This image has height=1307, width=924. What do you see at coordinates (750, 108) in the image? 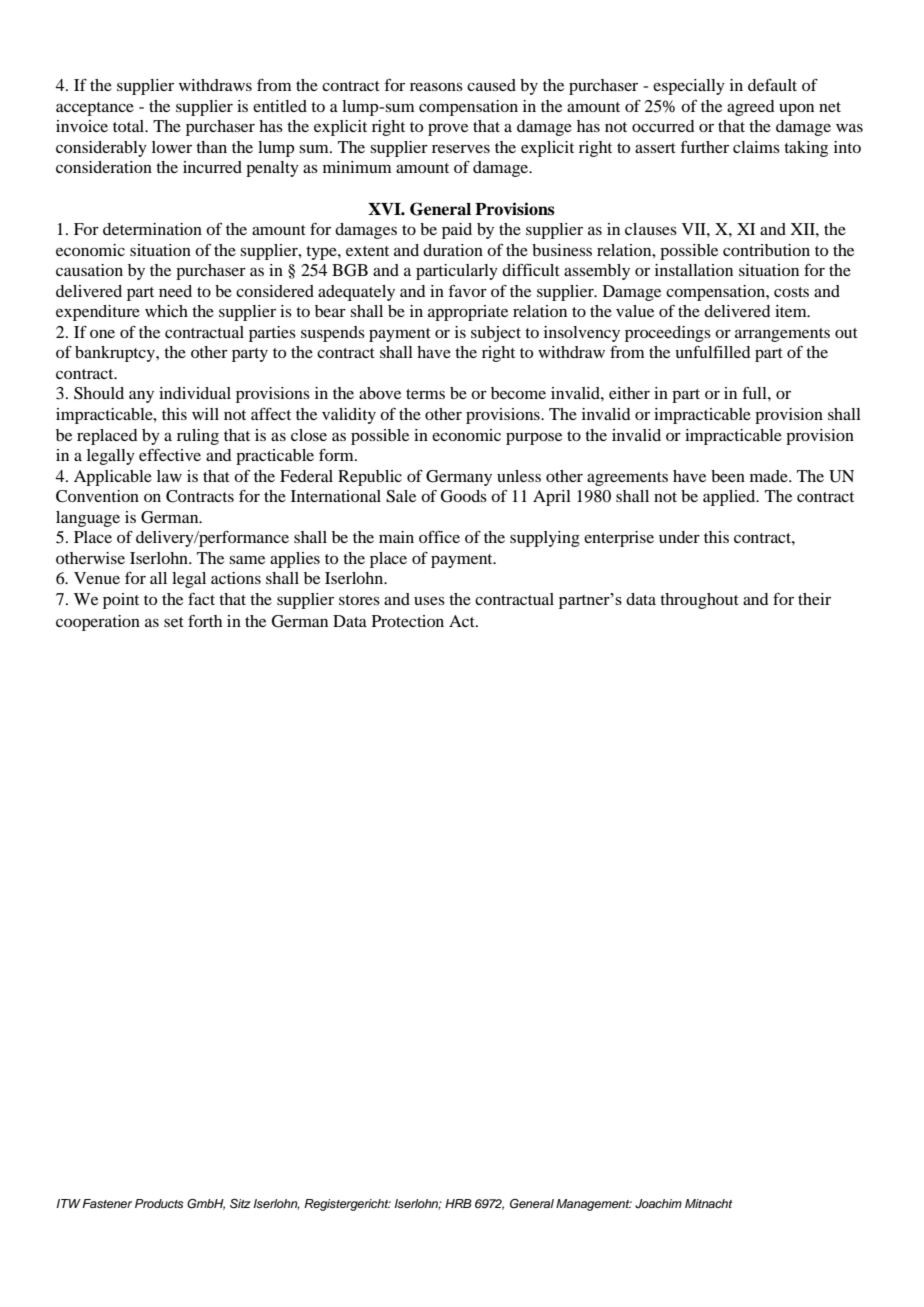
I see `agreed` at bounding box center [750, 108].
